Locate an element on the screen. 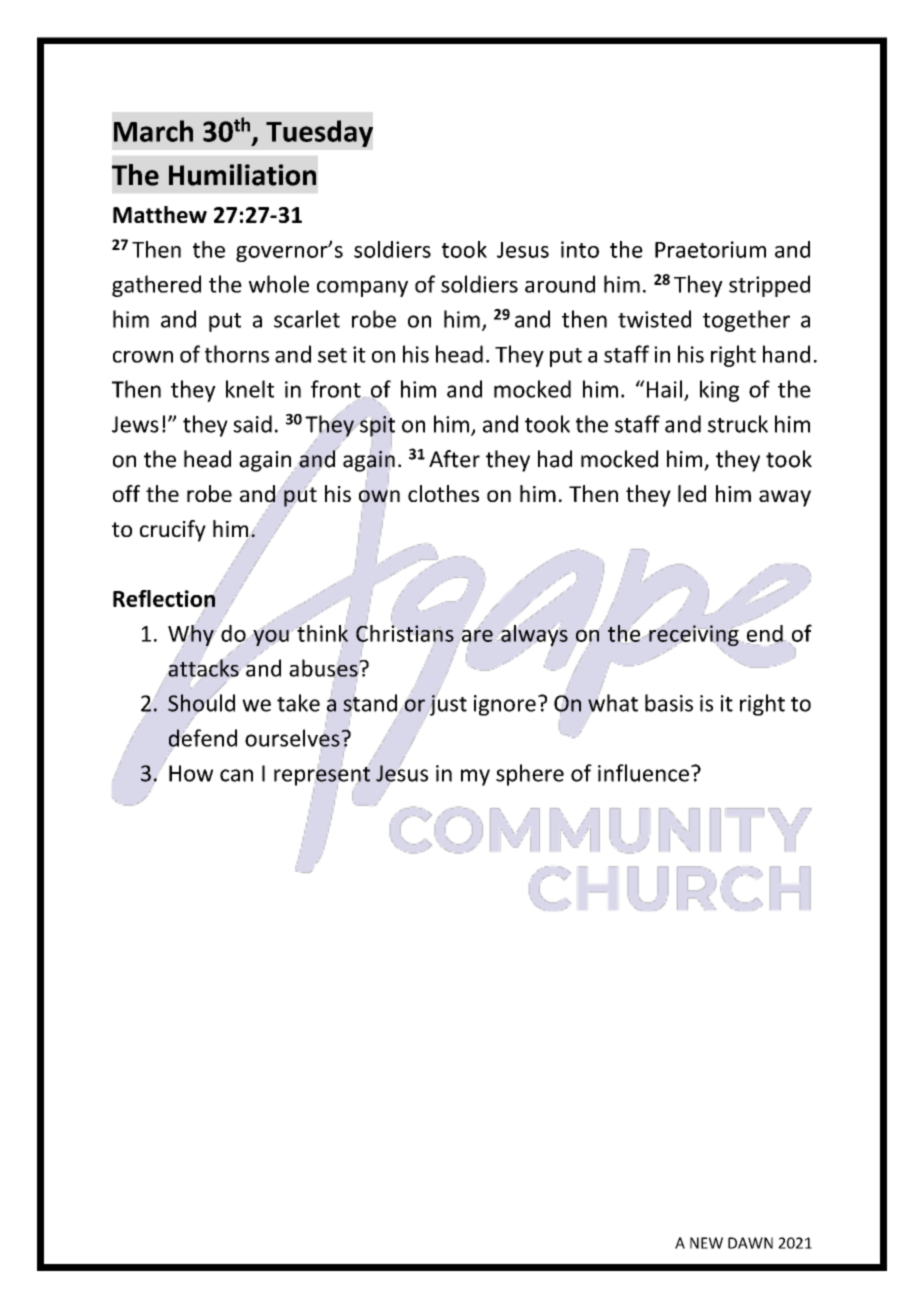  said is located at coordinates (252, 424).
